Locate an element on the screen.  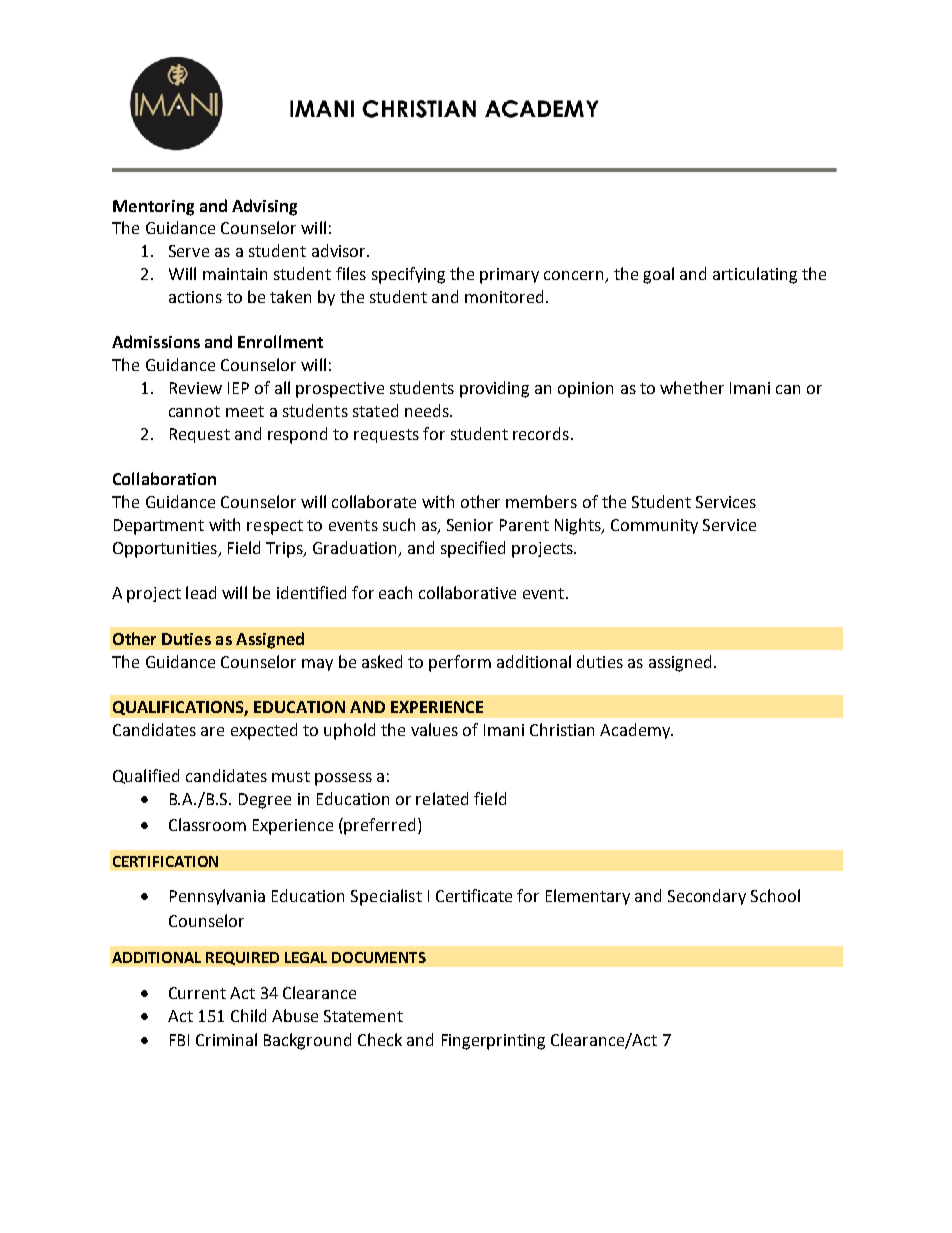
Secondary is located at coordinates (707, 897).
